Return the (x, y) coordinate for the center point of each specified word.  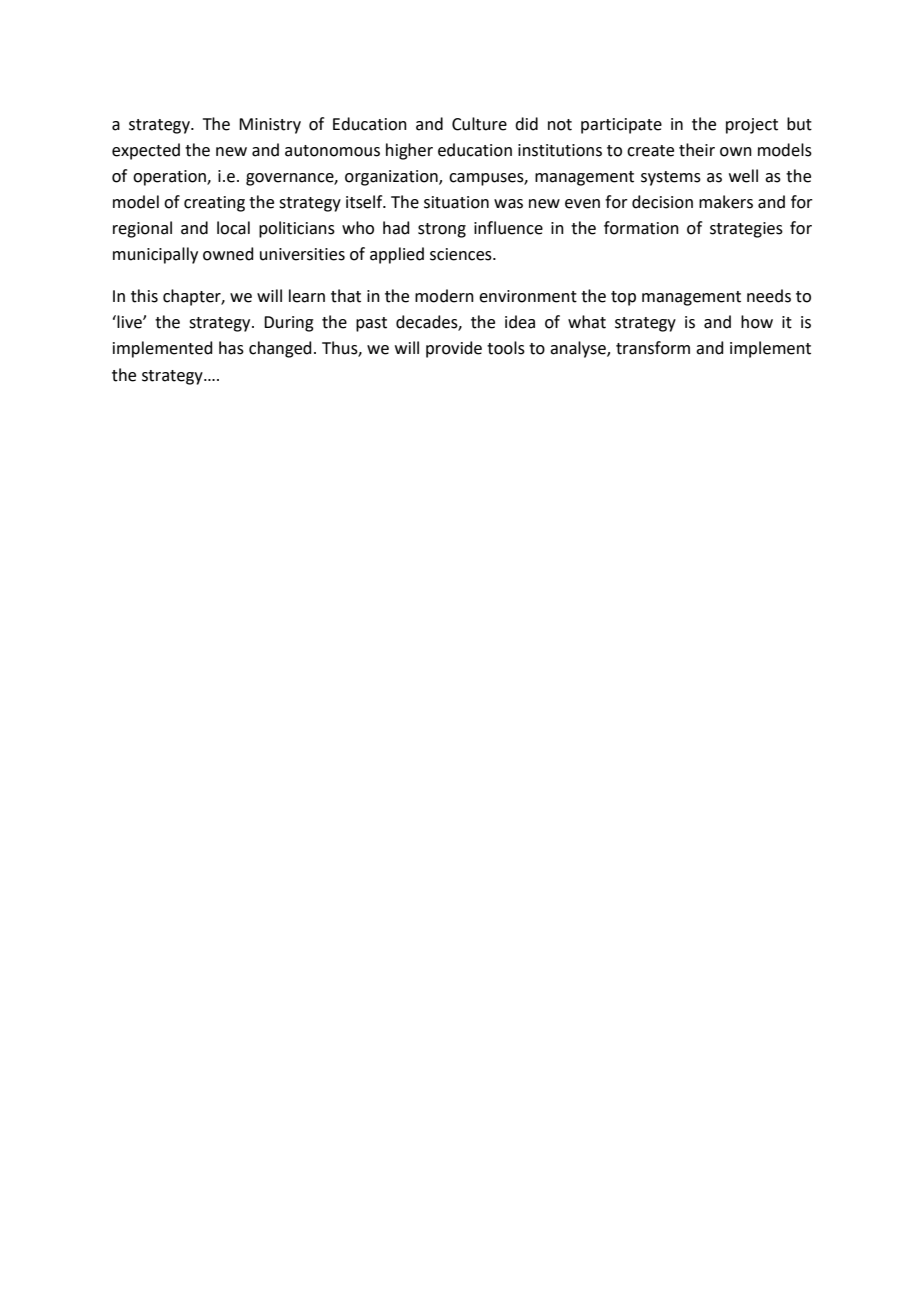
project (752, 126)
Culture (479, 124)
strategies (746, 230)
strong (442, 230)
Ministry (270, 126)
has (231, 348)
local (233, 228)
